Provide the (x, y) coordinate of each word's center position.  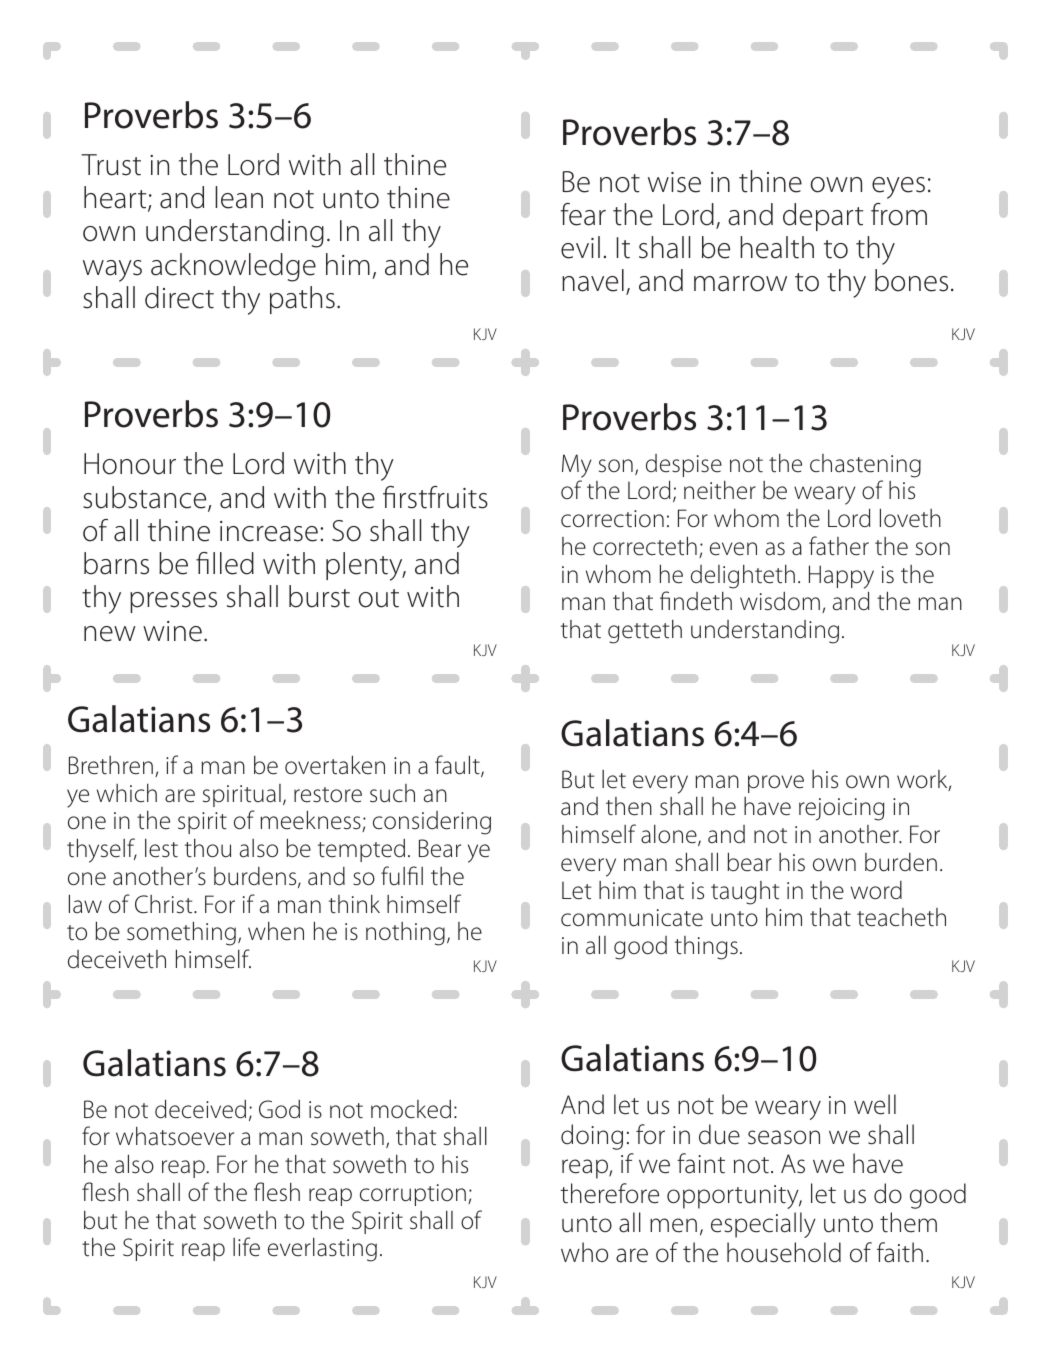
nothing (405, 934)
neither (720, 490)
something (181, 933)
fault (458, 766)
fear (583, 214)
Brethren (111, 765)
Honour (130, 464)
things (706, 948)
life (246, 1247)
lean (239, 197)
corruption (413, 1195)
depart (823, 217)
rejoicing (841, 809)
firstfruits (435, 497)
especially (763, 1225)
